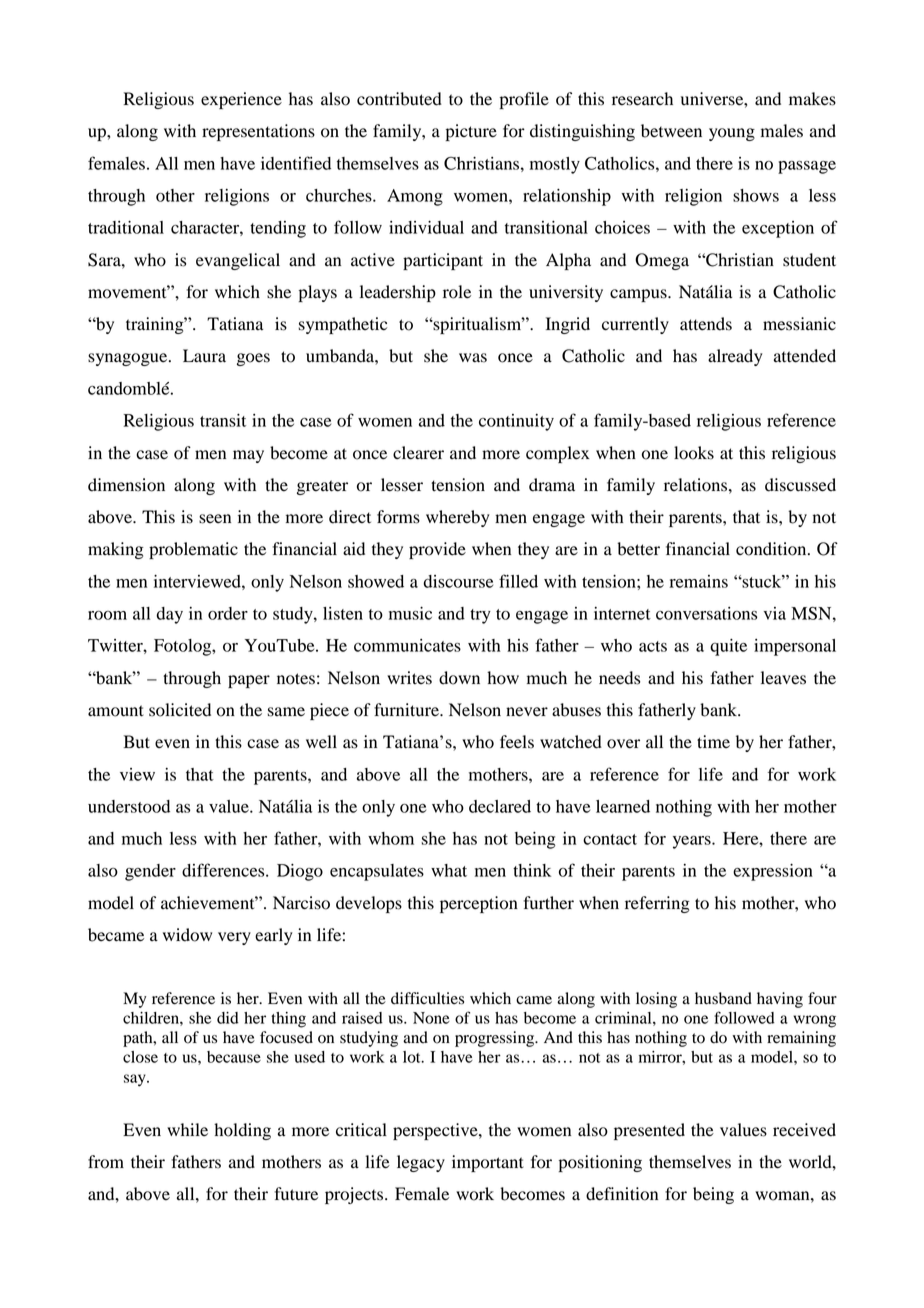 Image resolution: width=924 pixels, height=1308 pixels. I want to click on feels, so click(517, 742).
